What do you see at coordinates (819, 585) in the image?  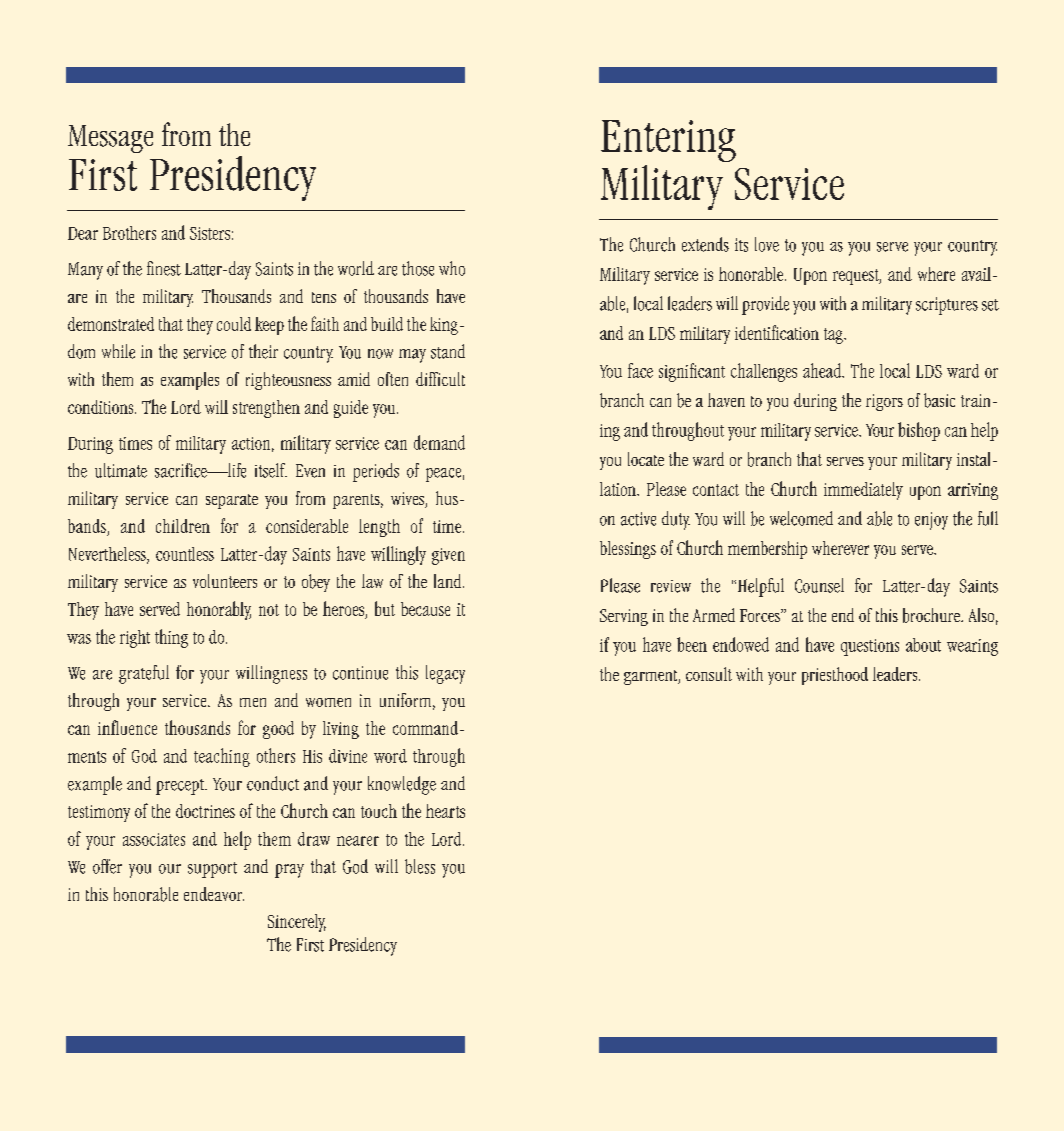 I see `Counsel` at bounding box center [819, 585].
